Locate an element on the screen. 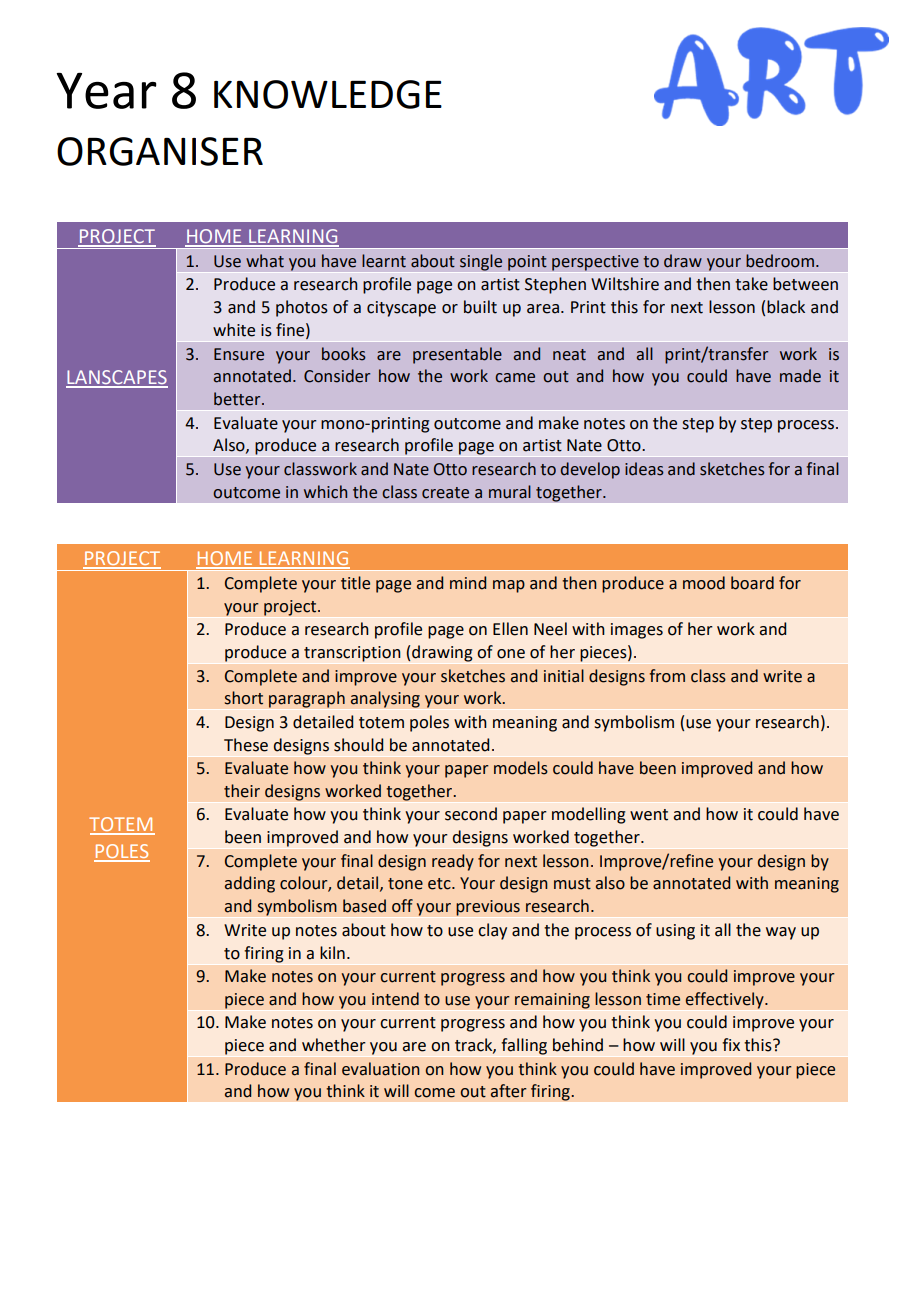 This screenshot has width=924, height=1308. better is located at coordinates (238, 399).
